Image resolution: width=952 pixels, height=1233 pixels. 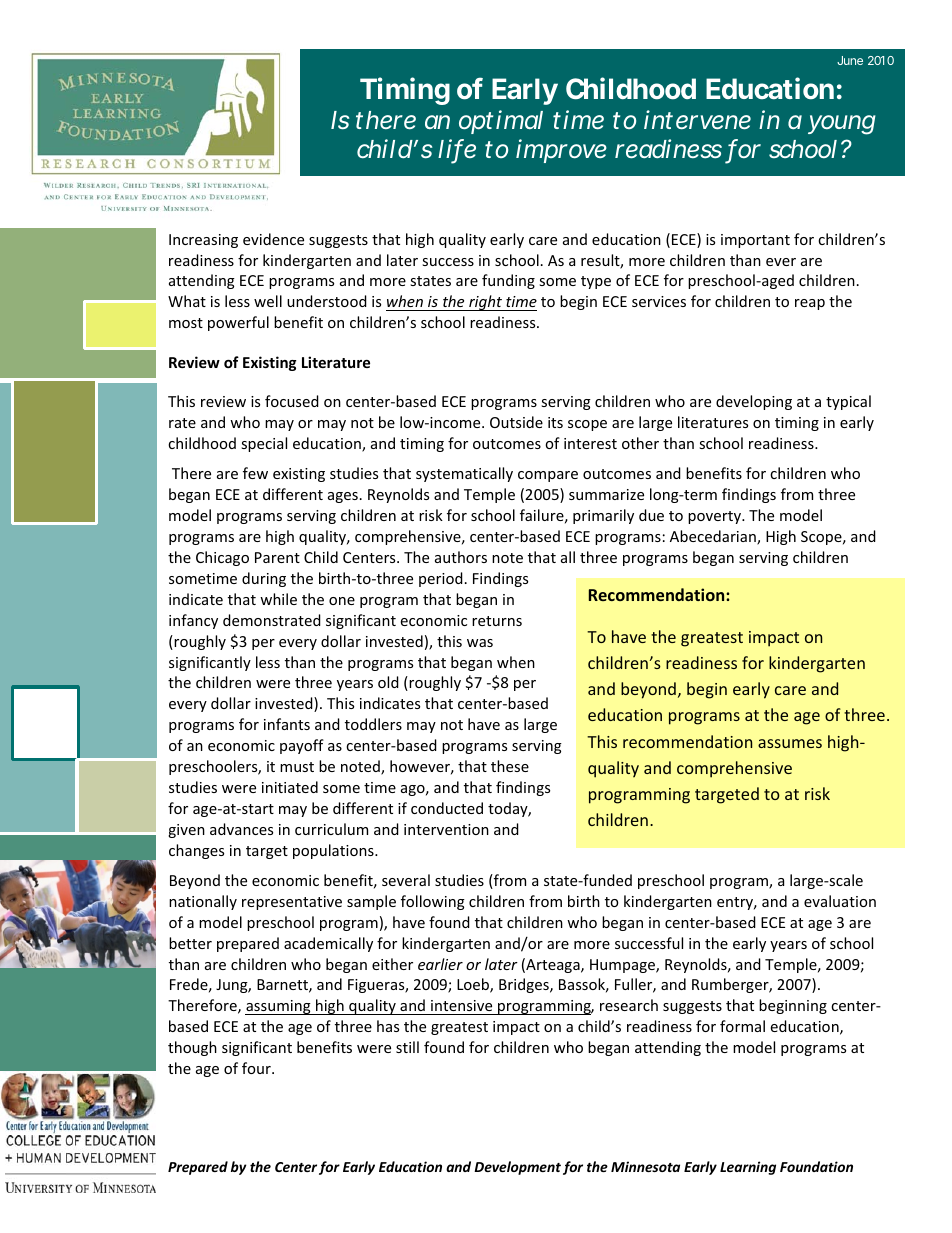 I want to click on representative, so click(x=292, y=903).
